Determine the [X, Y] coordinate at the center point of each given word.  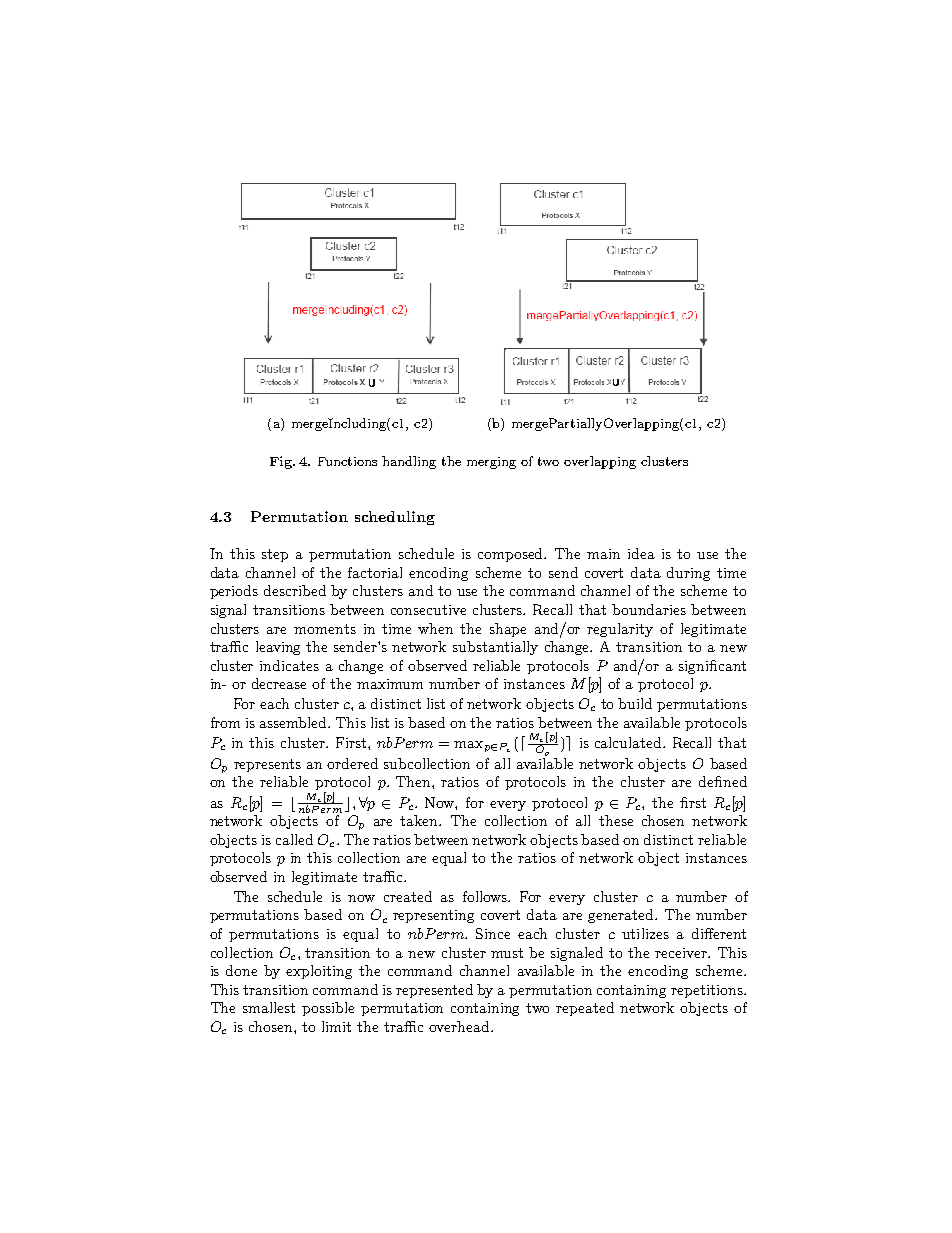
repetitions [708, 991]
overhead [460, 1026]
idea [641, 553]
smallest [269, 1007]
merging [491, 463]
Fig [282, 462]
